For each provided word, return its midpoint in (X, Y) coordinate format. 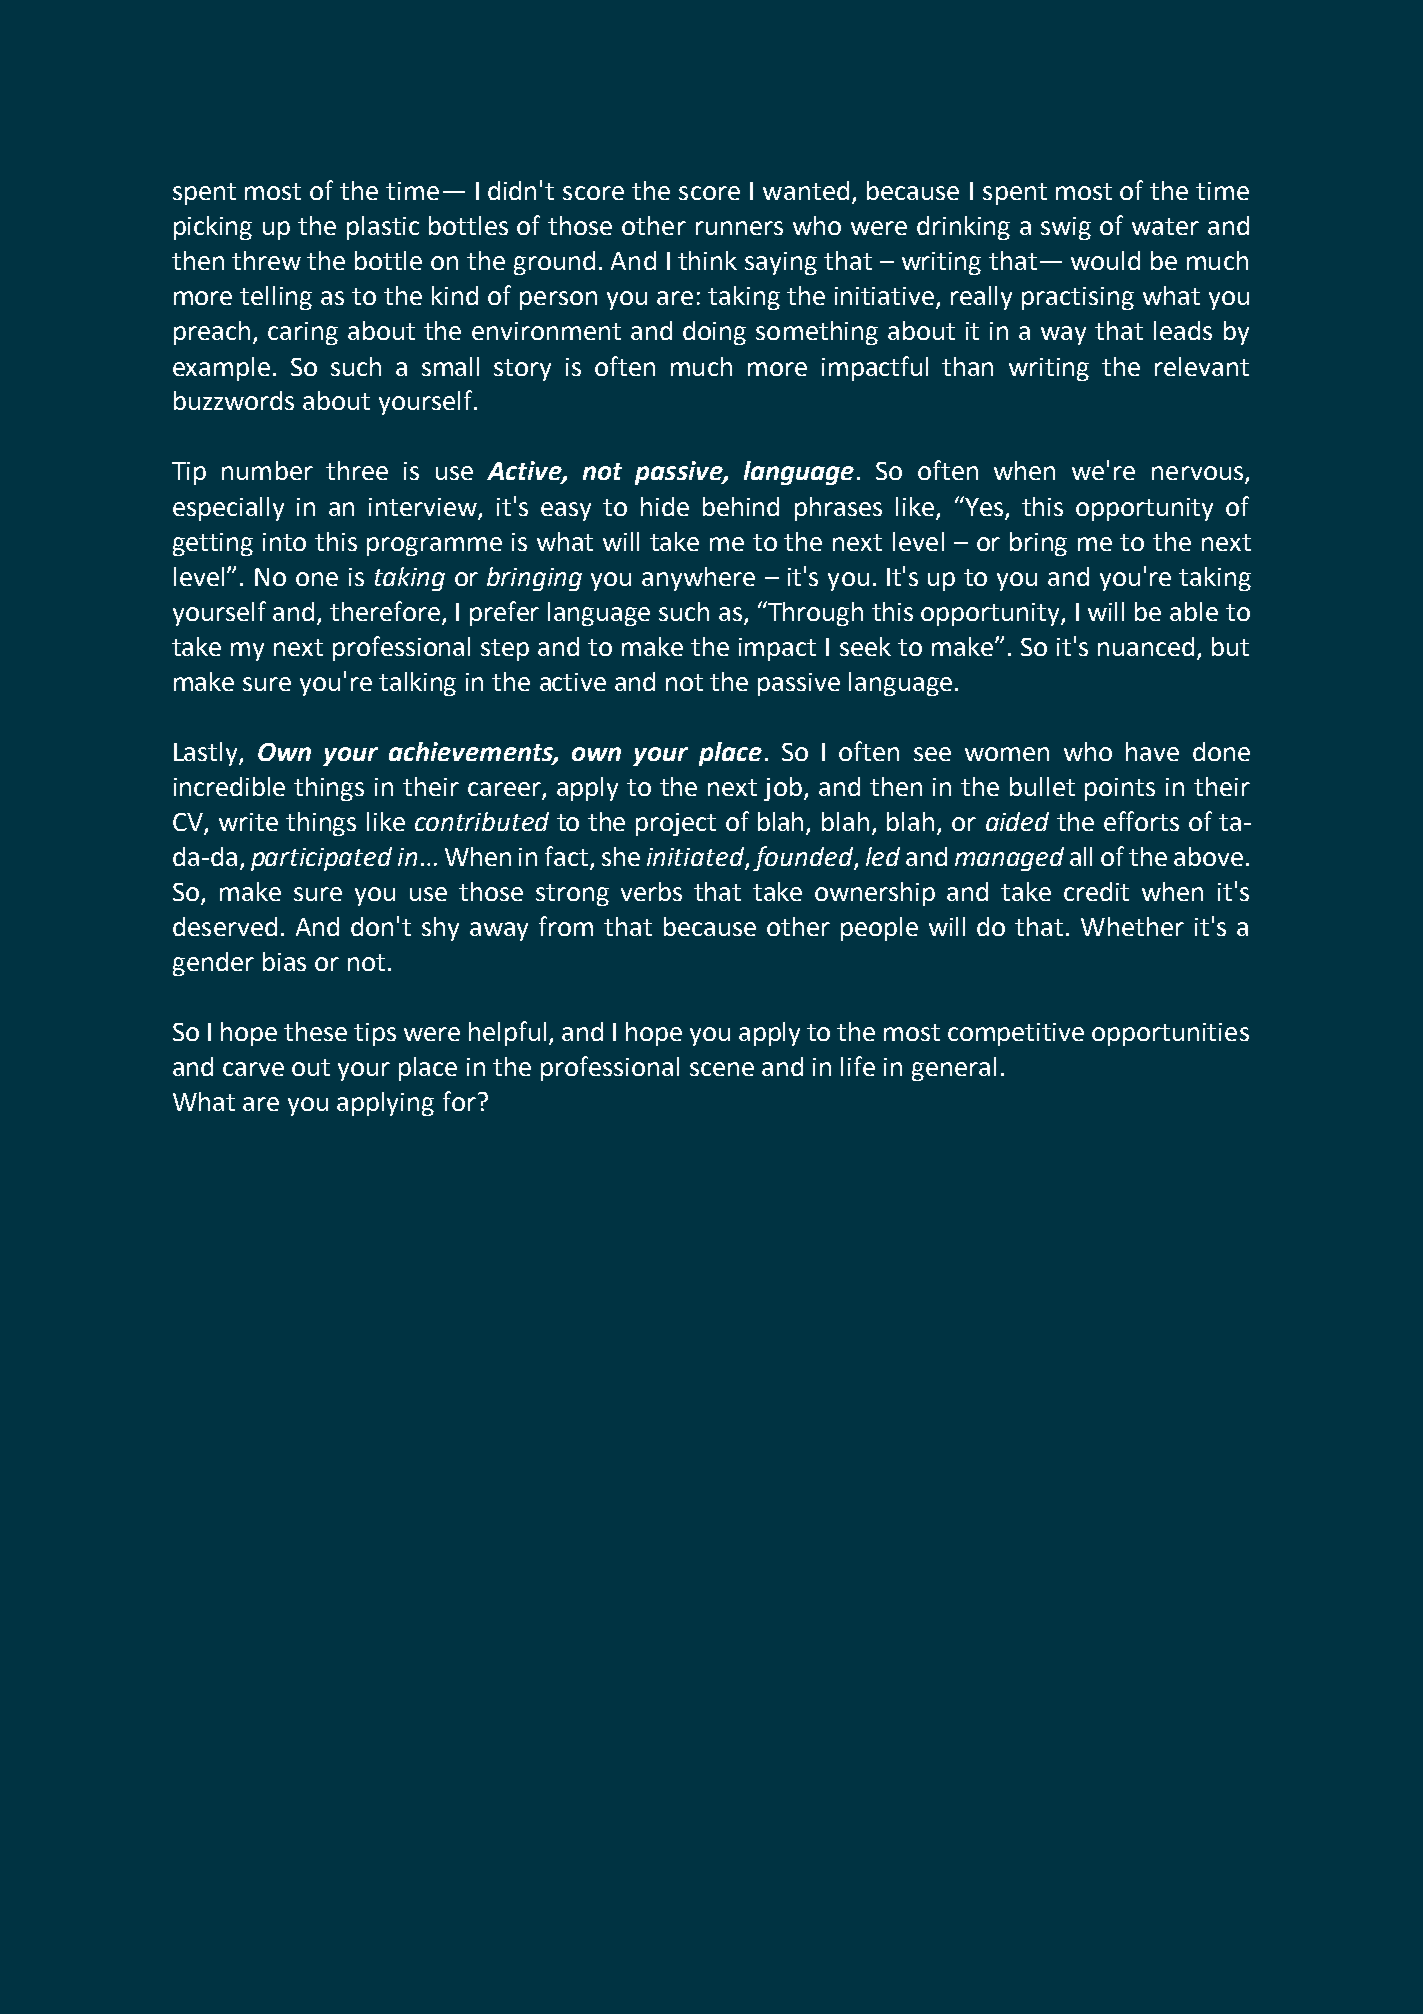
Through (814, 613)
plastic (383, 228)
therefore (385, 611)
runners (739, 228)
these (315, 1031)
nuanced (1146, 646)
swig (1066, 228)
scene (722, 1069)
